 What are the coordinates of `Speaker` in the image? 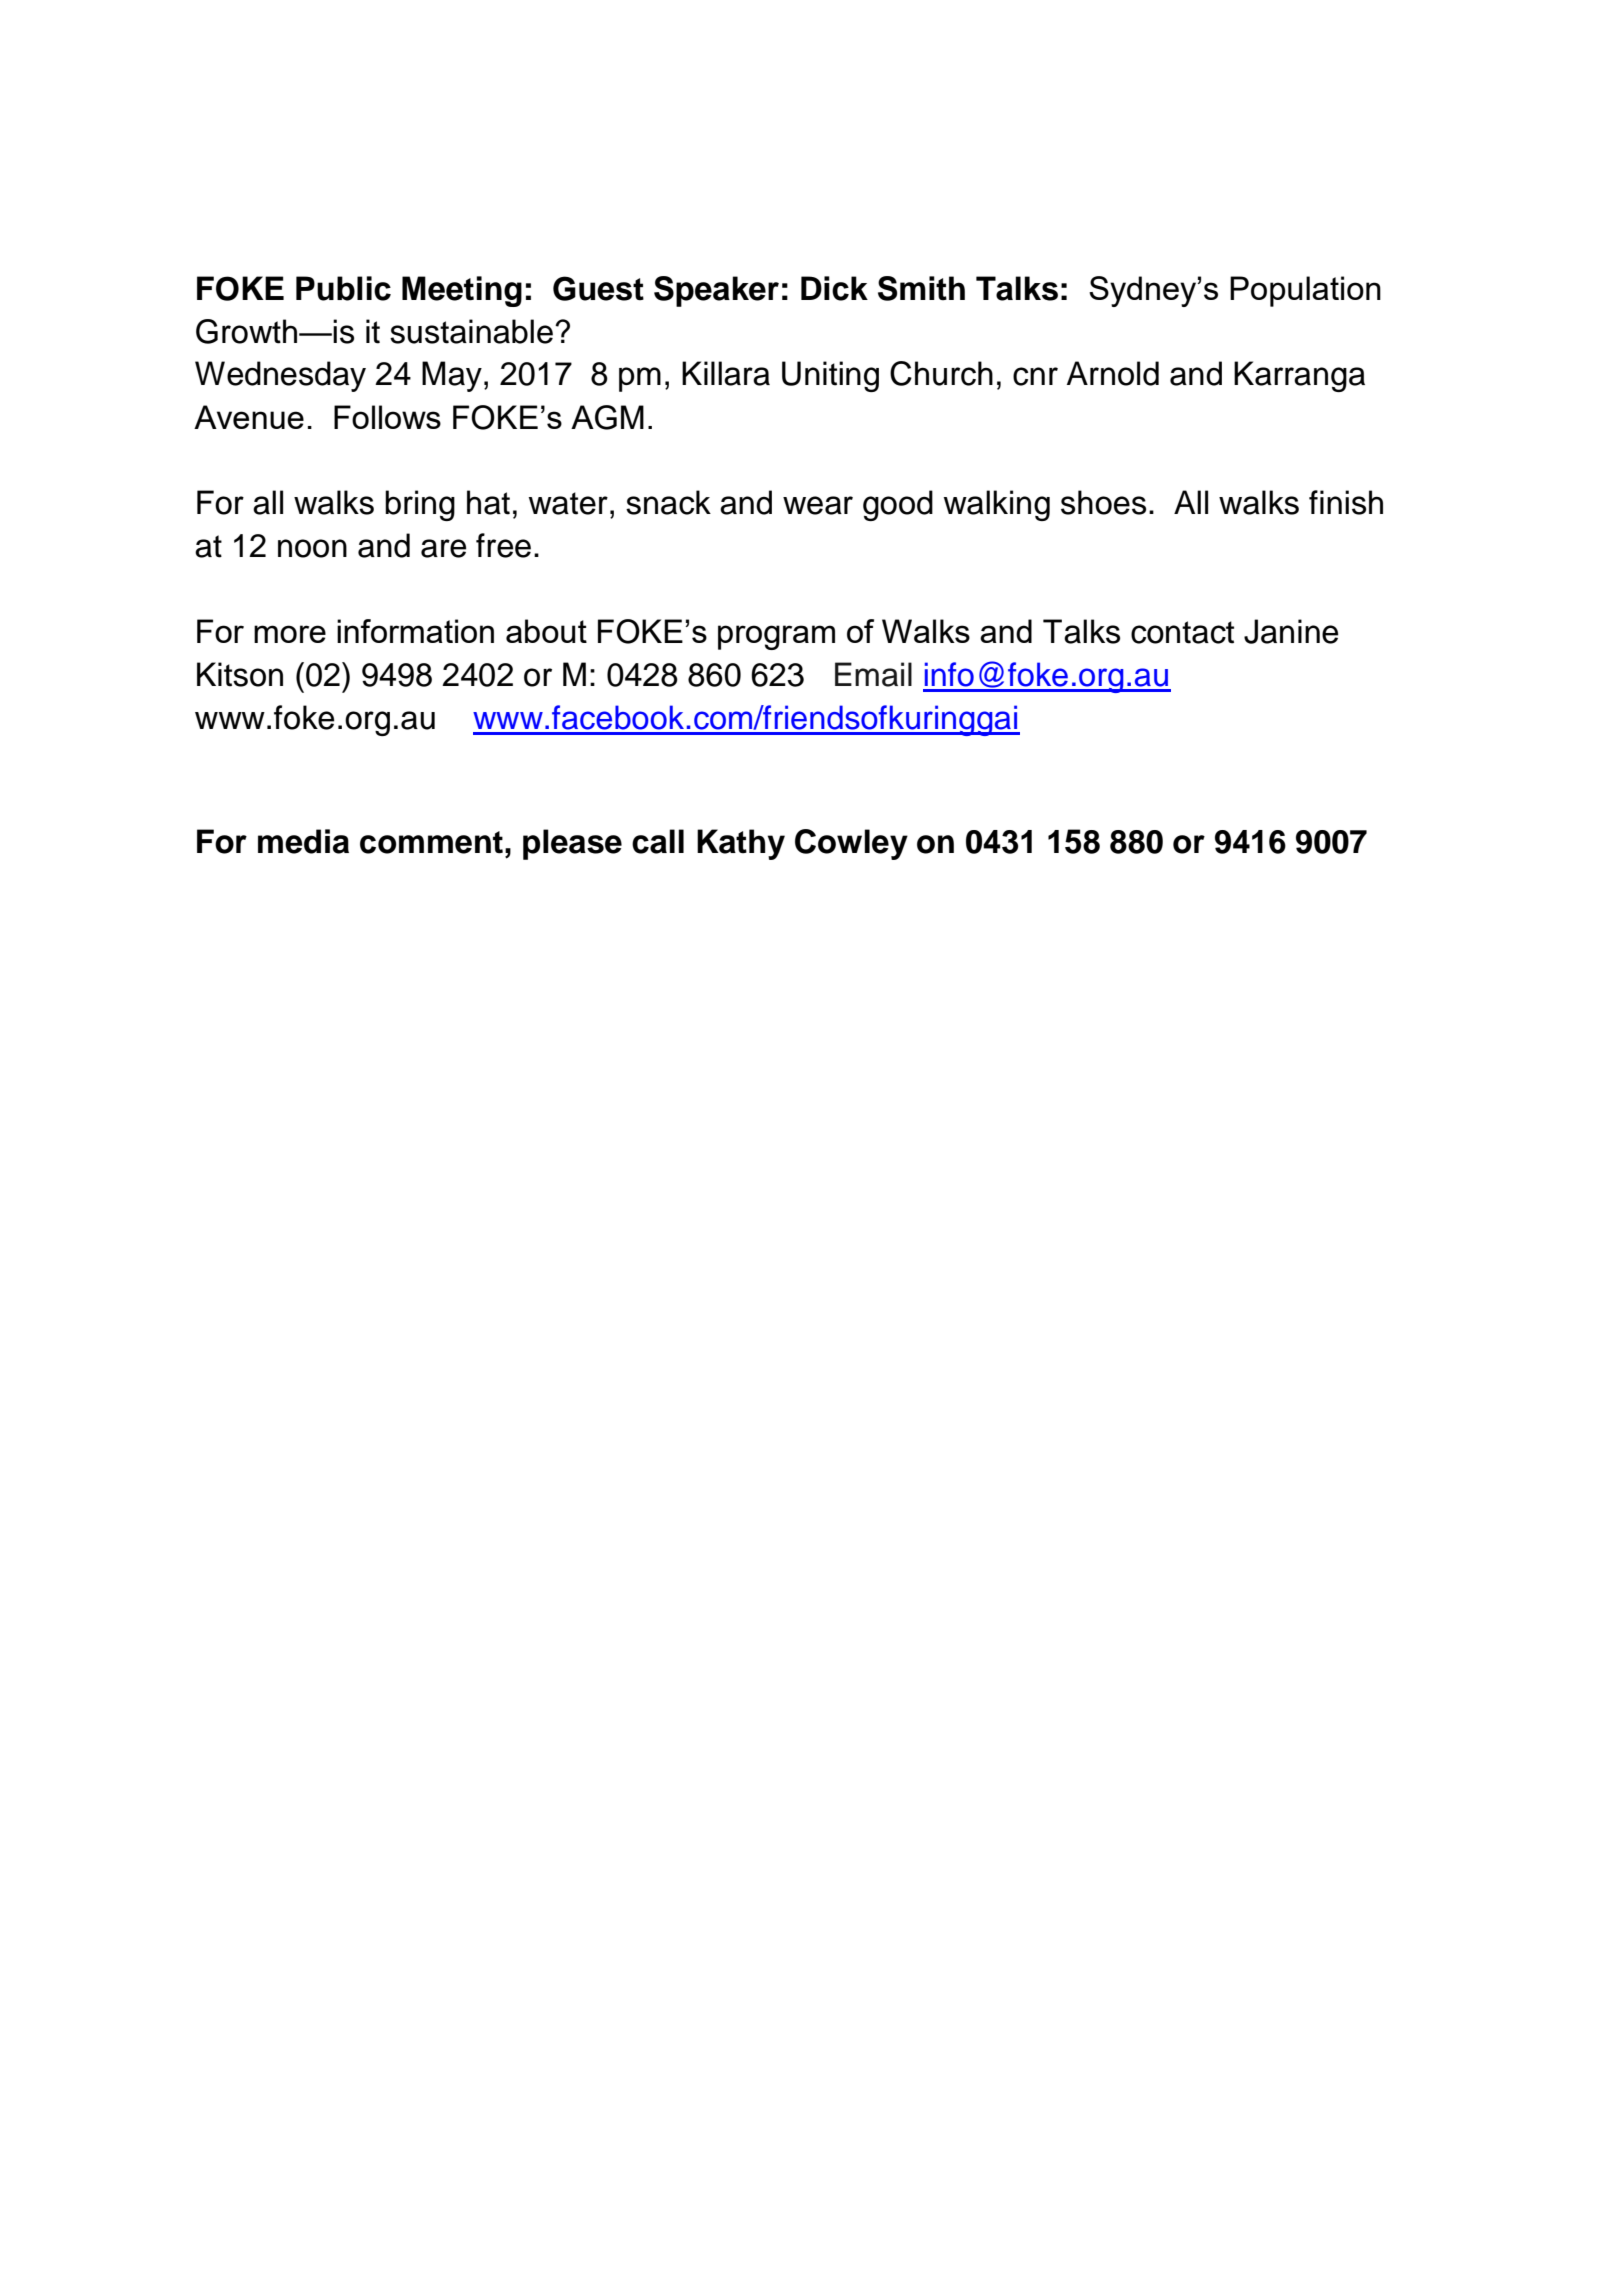 It's located at (716, 291).
